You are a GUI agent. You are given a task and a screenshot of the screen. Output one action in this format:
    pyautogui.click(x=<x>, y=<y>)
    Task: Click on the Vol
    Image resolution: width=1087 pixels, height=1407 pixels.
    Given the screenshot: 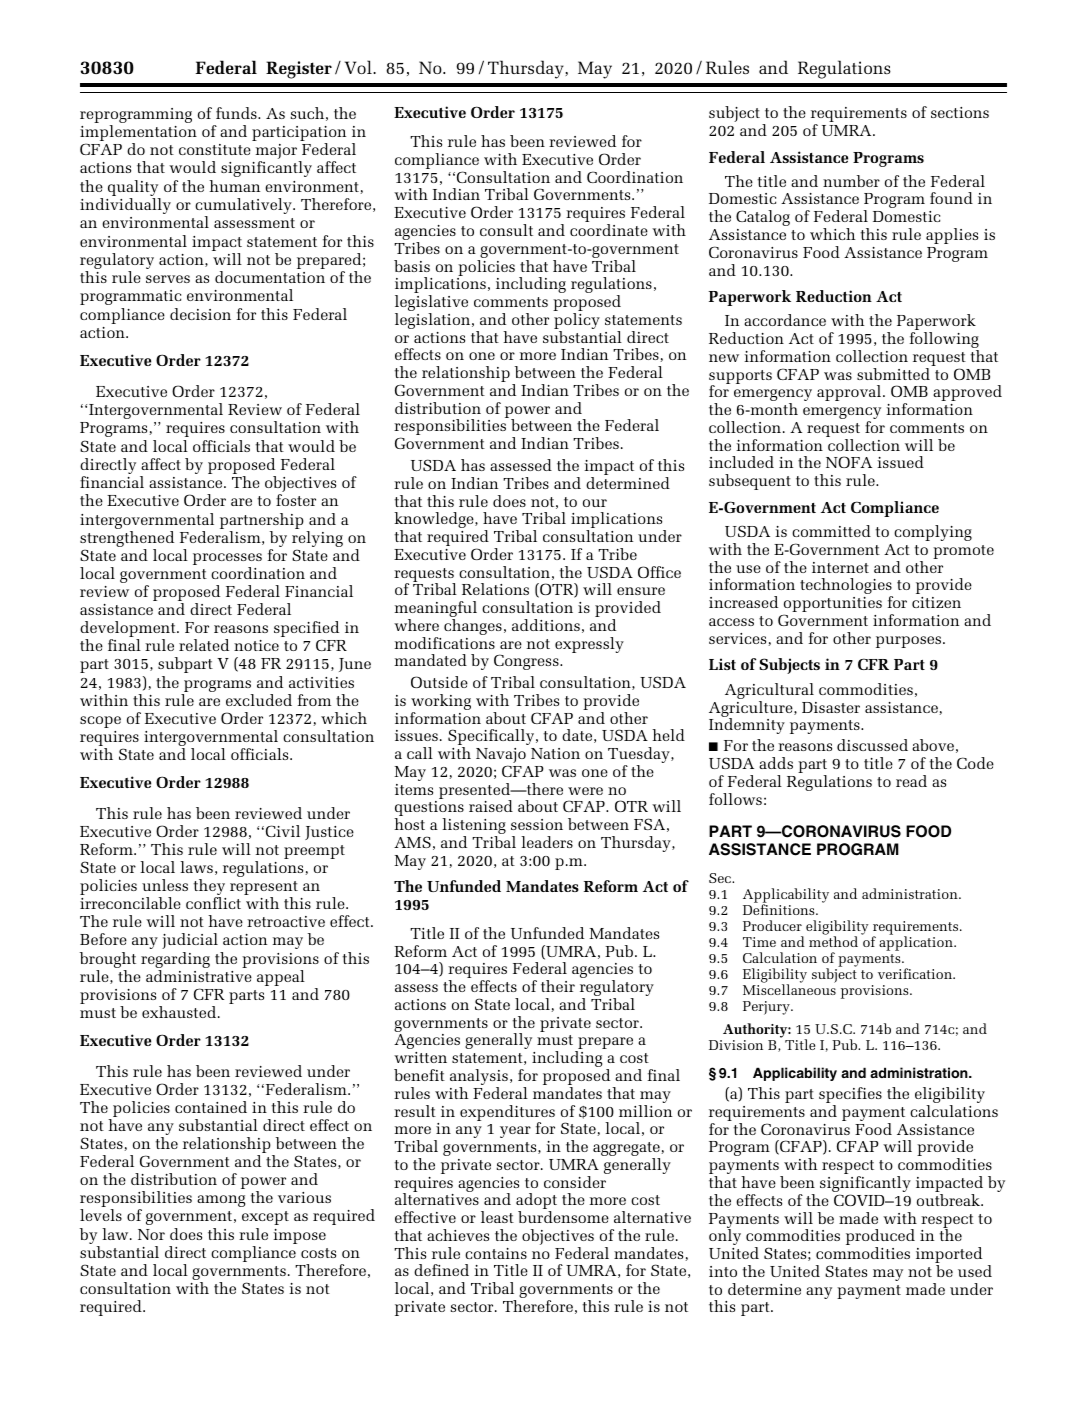 What is the action you would take?
    pyautogui.click(x=359, y=67)
